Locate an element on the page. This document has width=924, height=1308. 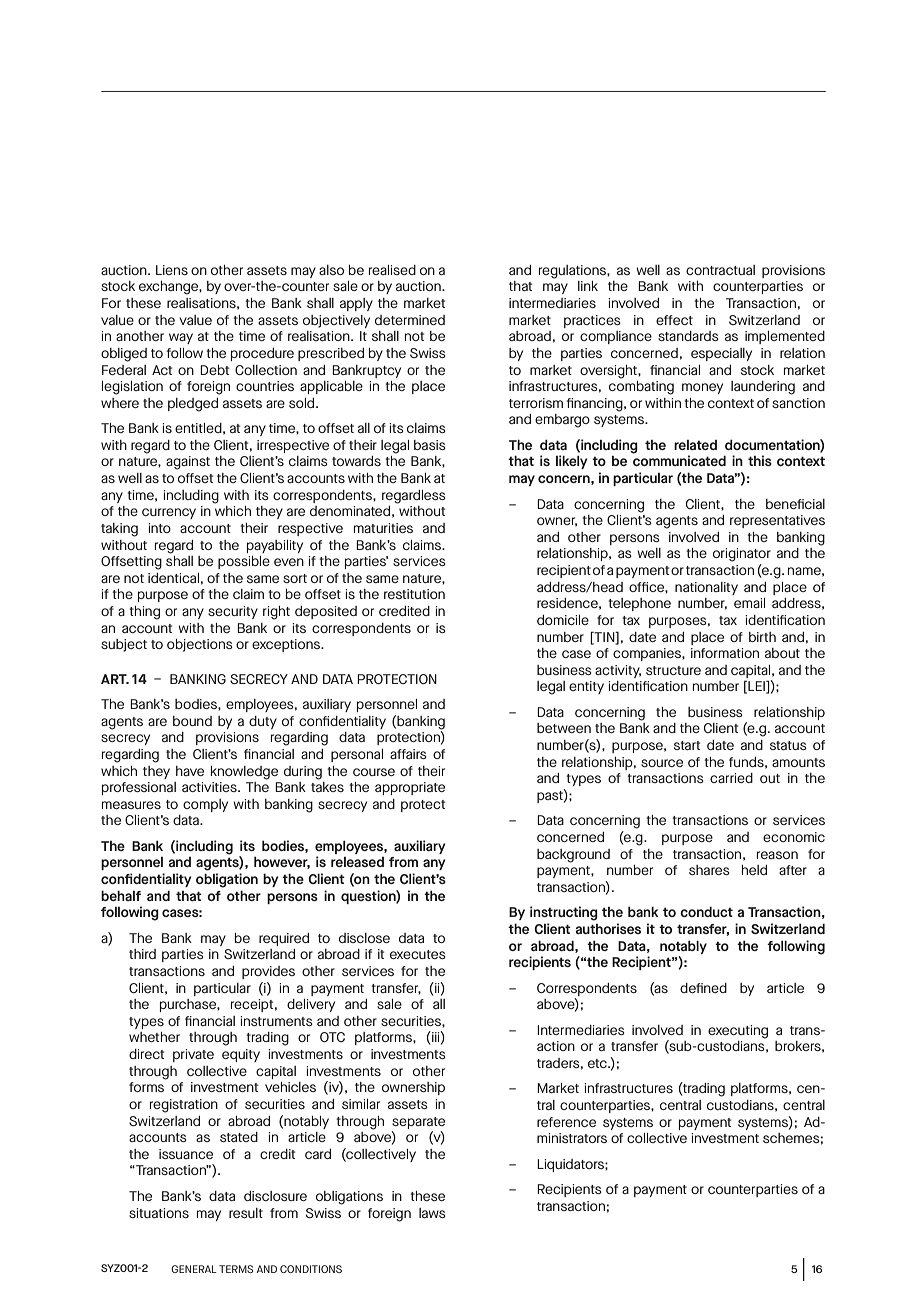
third is located at coordinates (142, 954).
